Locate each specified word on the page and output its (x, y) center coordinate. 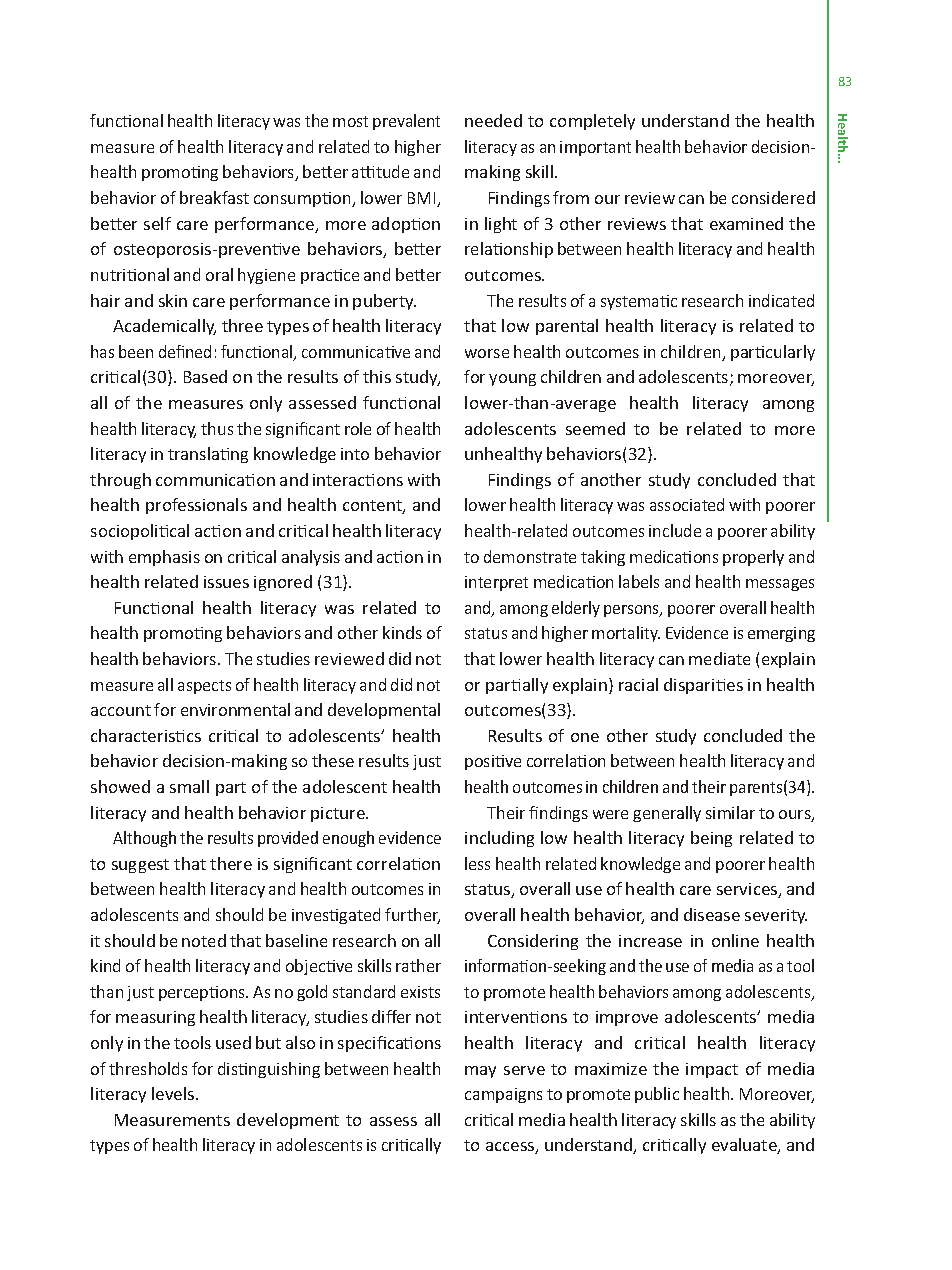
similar (730, 812)
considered (773, 197)
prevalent (406, 122)
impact (712, 1070)
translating (208, 455)
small (189, 786)
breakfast (214, 197)
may (480, 1072)
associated (687, 504)
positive (493, 762)
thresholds (148, 1068)
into (355, 454)
